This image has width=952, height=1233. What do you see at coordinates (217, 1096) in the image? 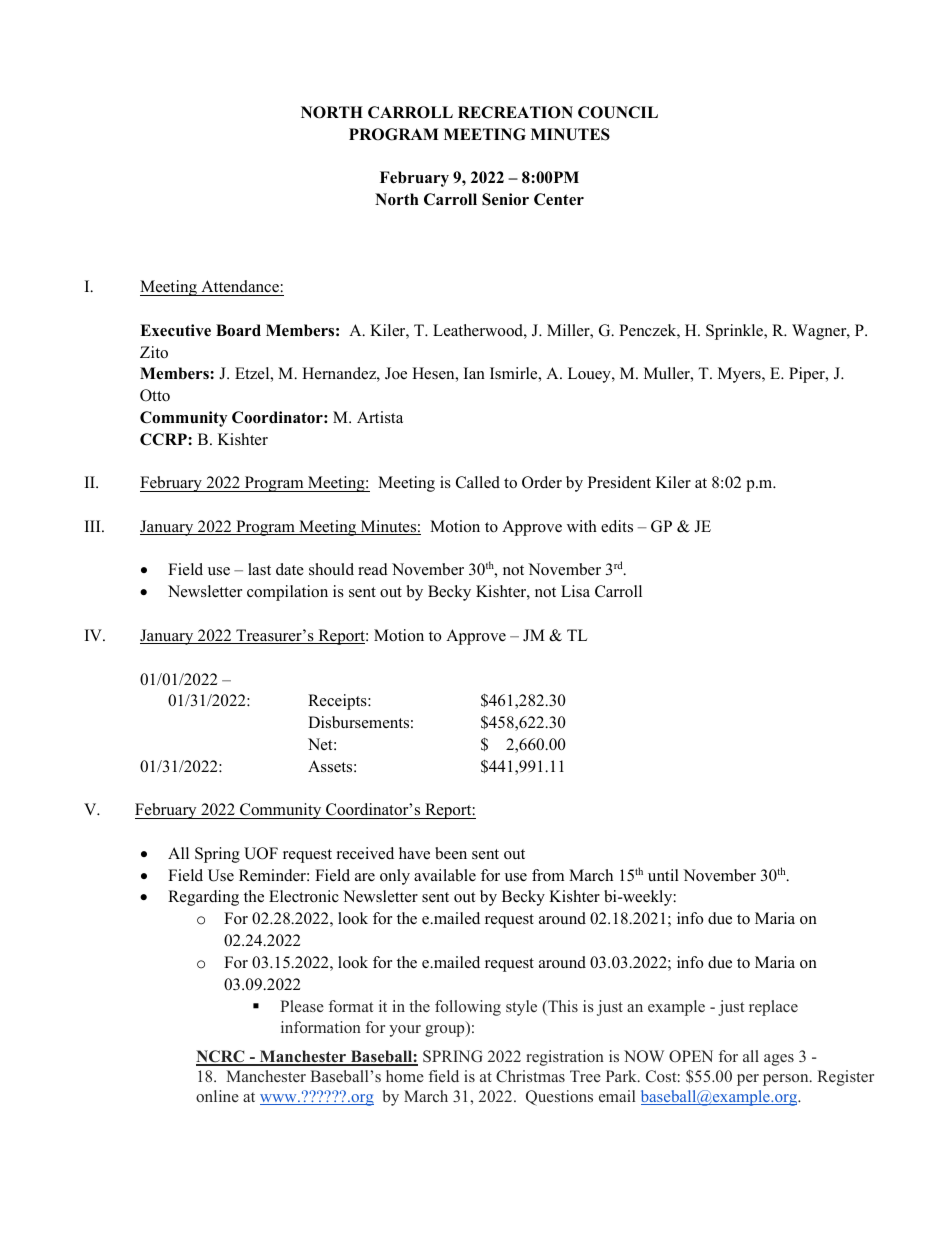
I see `online` at bounding box center [217, 1096].
